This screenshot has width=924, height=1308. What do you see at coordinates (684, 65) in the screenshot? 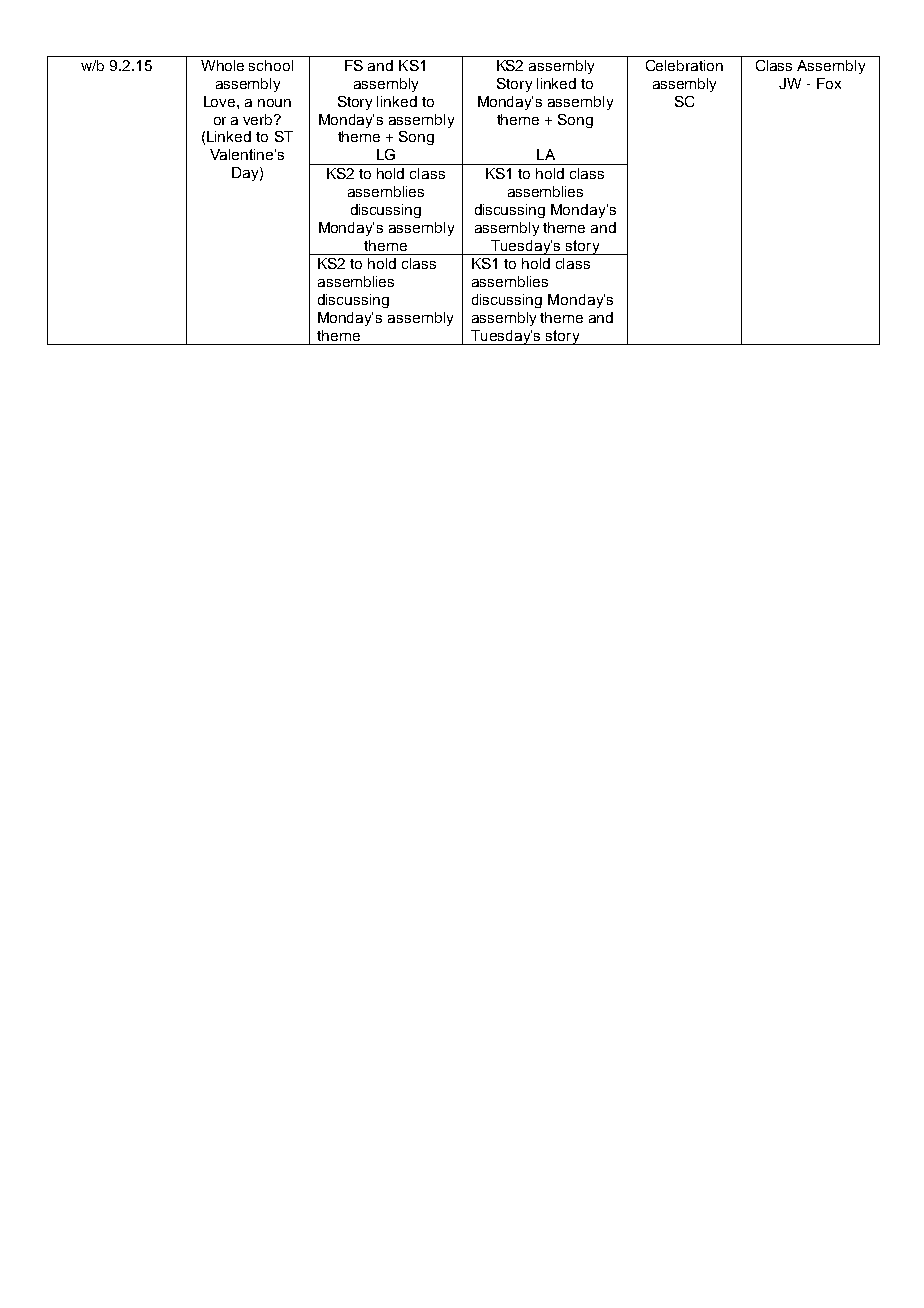
I see `Celebration` at bounding box center [684, 65].
